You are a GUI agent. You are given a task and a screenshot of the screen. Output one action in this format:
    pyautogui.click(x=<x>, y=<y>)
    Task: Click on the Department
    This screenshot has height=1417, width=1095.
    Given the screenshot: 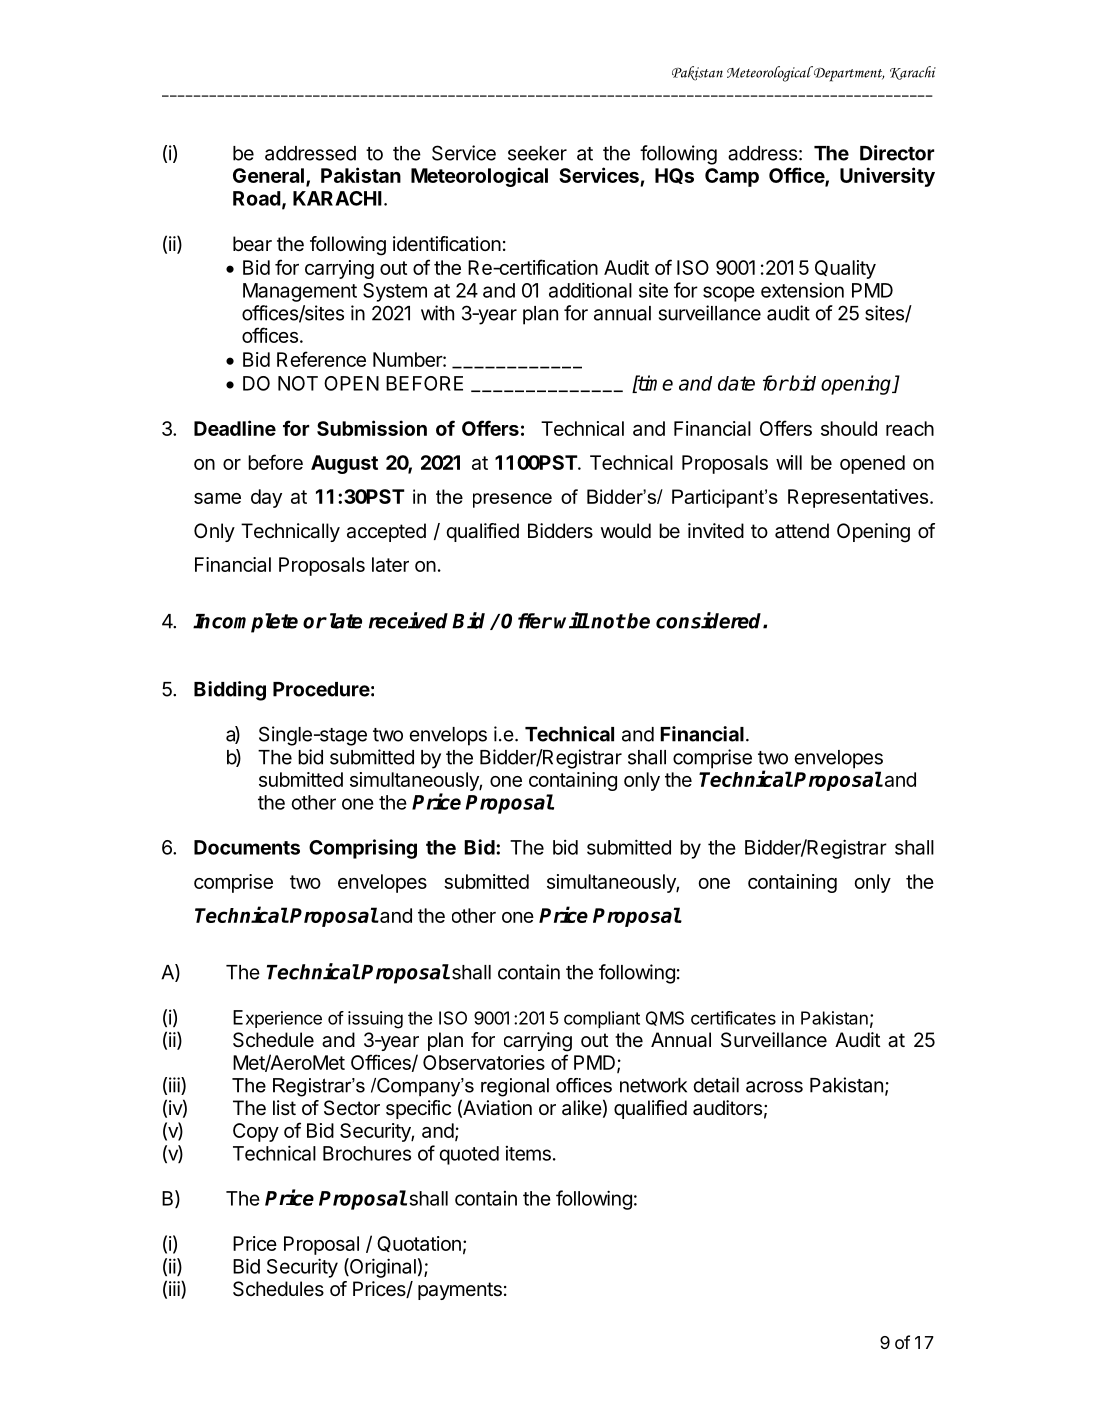 What is the action you would take?
    pyautogui.click(x=847, y=74)
